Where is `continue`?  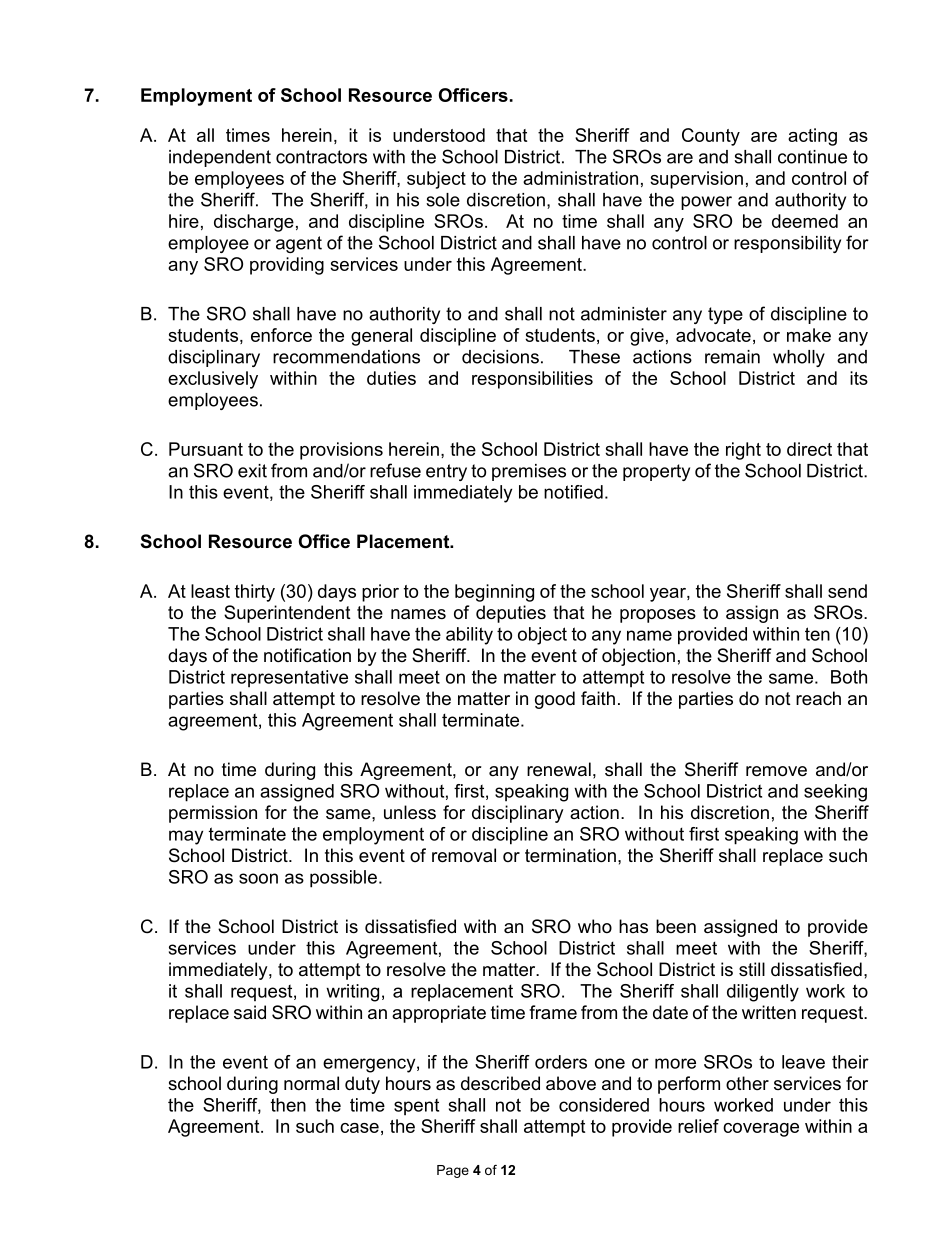 continue is located at coordinates (812, 157).
